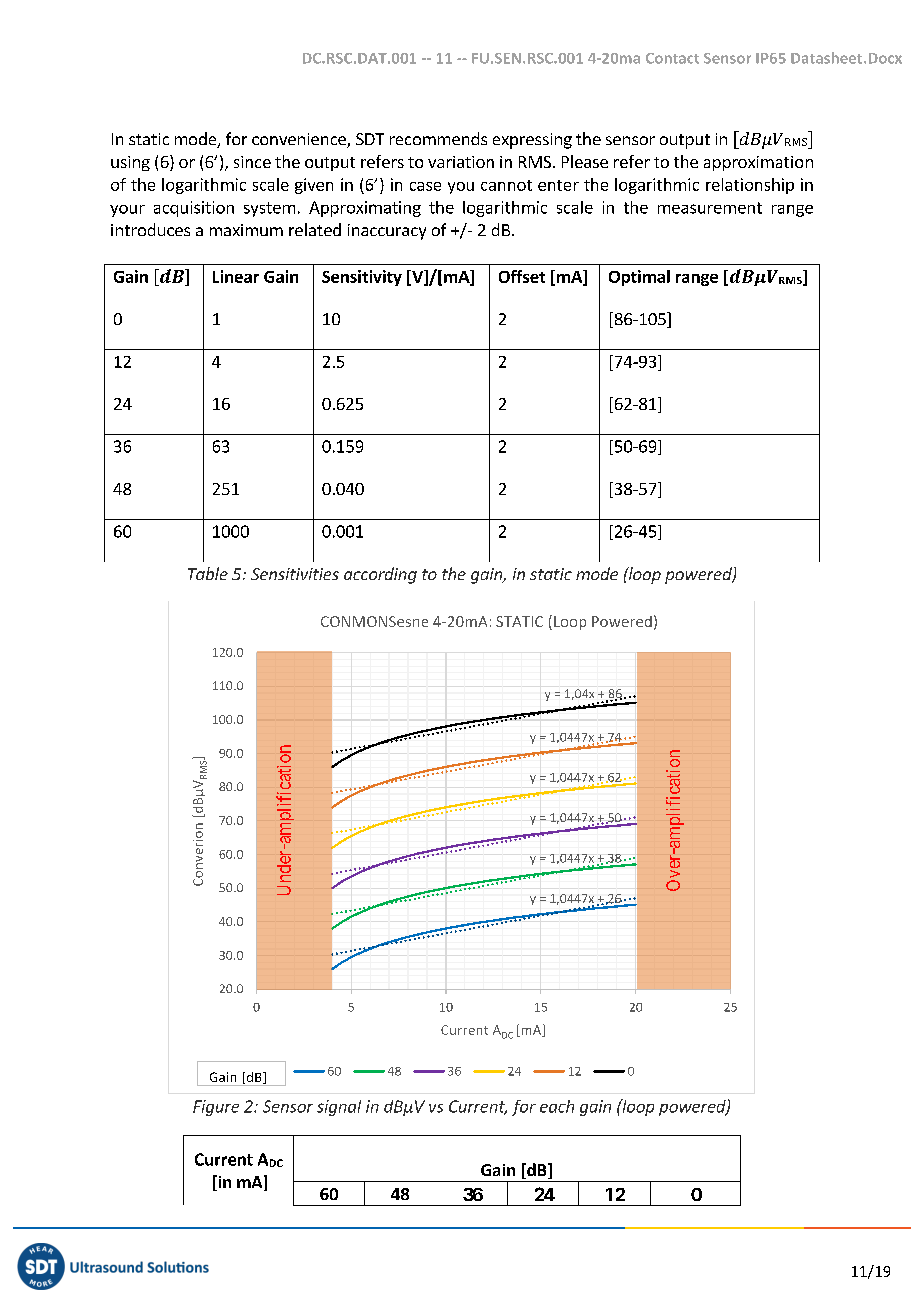 The height and width of the screenshot is (1308, 924). Describe the element at coordinates (672, 58) in the screenshot. I see `Contact` at that location.
